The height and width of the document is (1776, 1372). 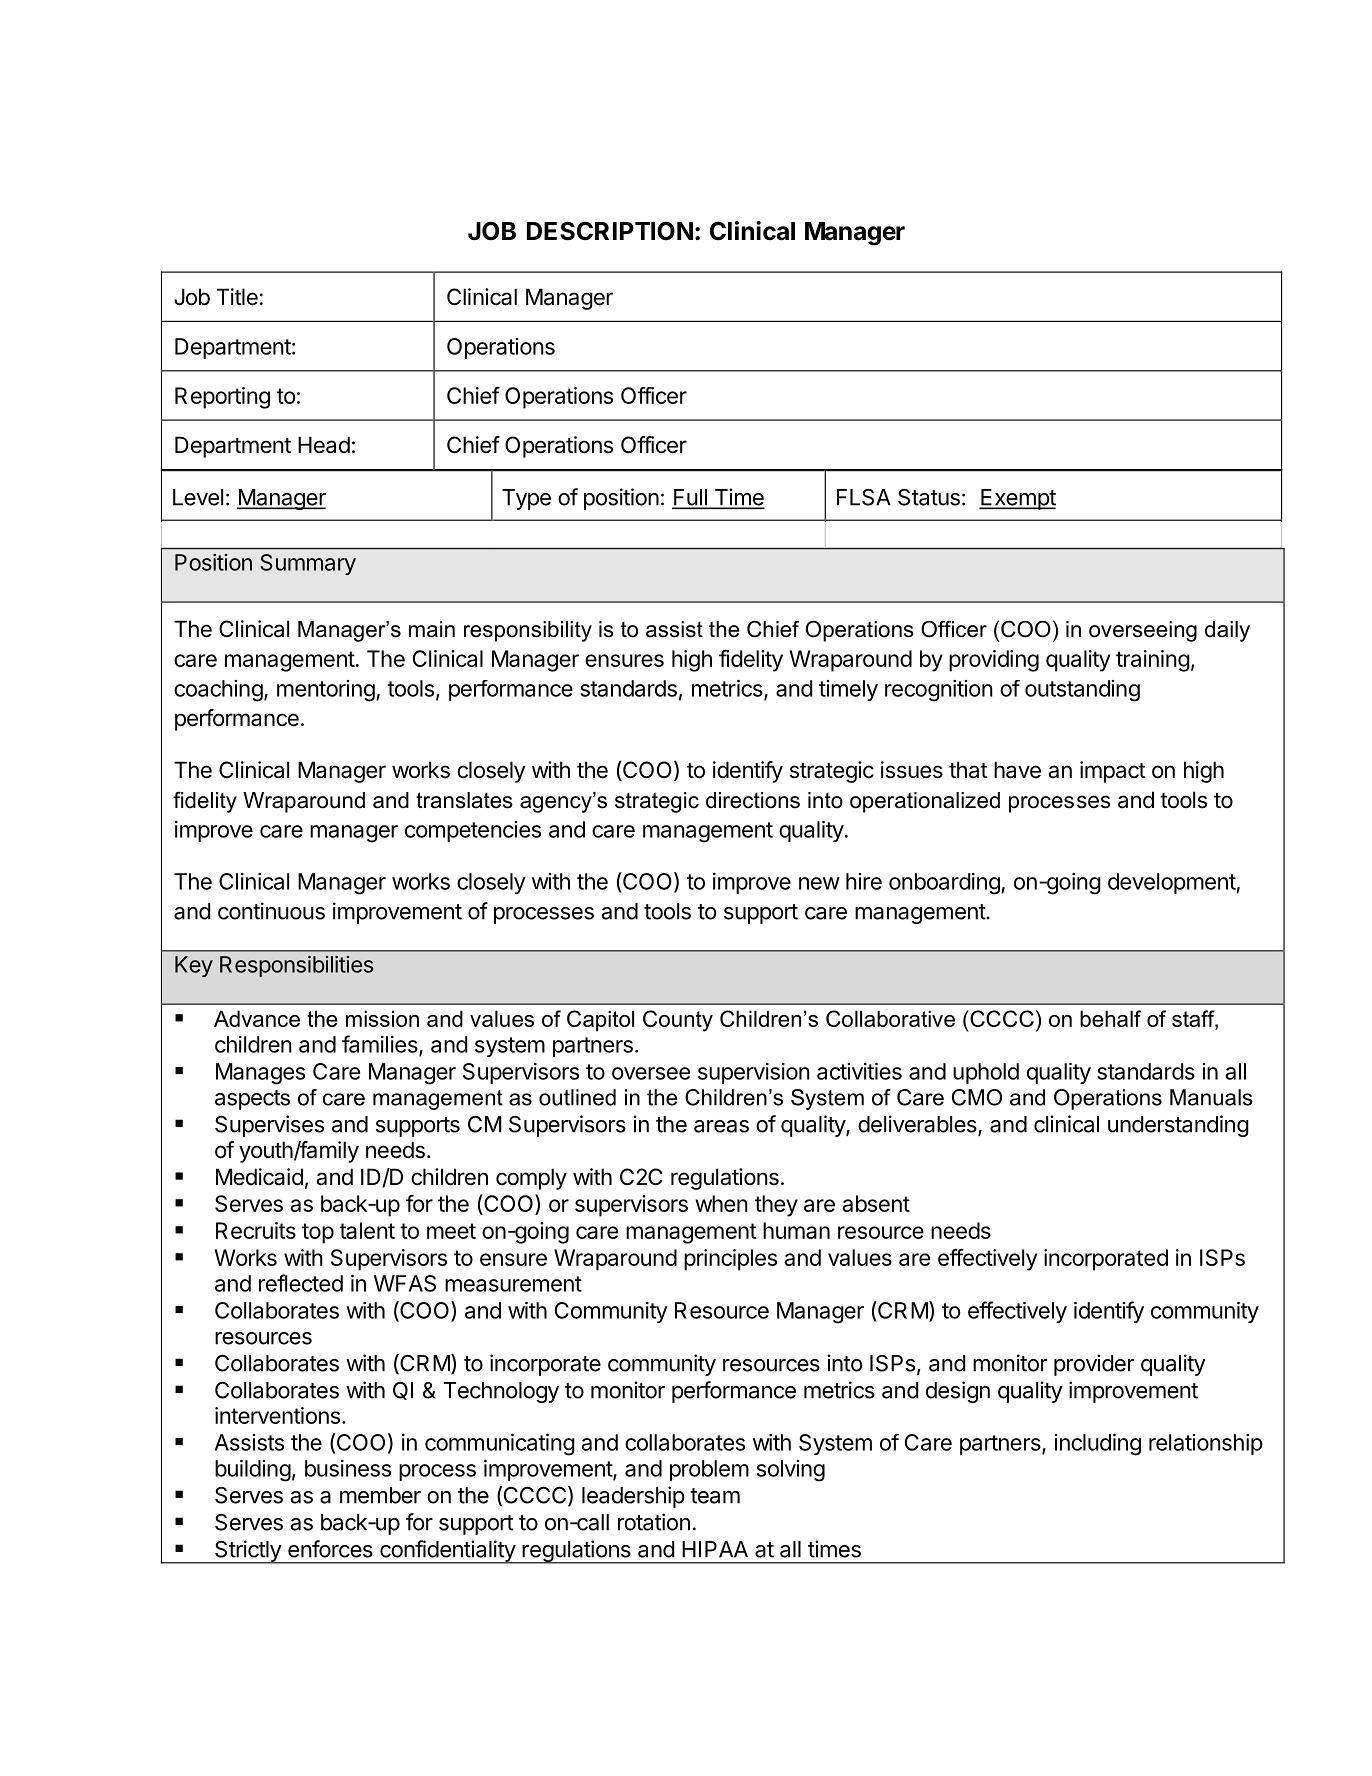 I want to click on DESCRIPTION, so click(x=610, y=231).
